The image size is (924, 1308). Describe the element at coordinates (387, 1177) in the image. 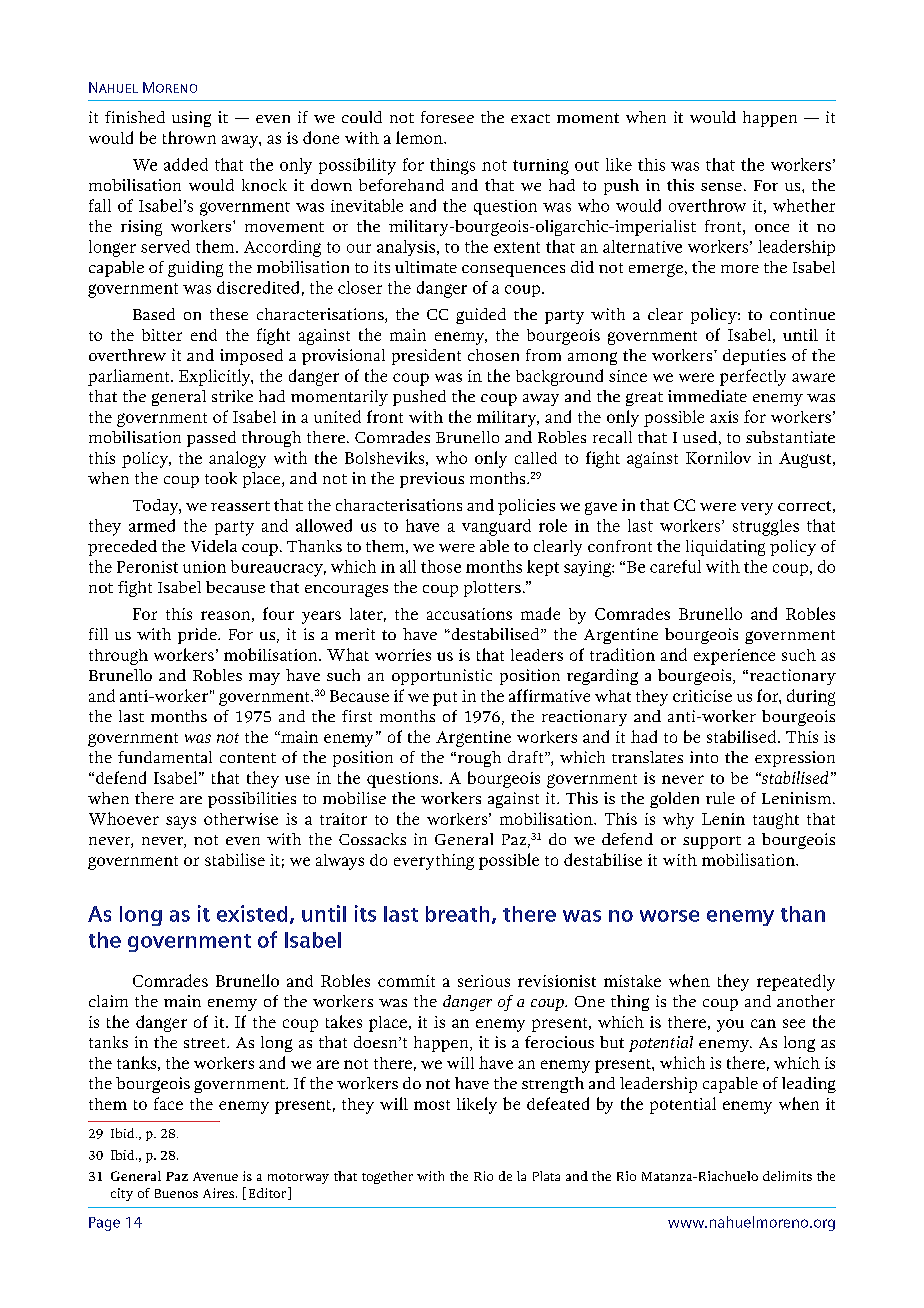

I see `together` at that location.
